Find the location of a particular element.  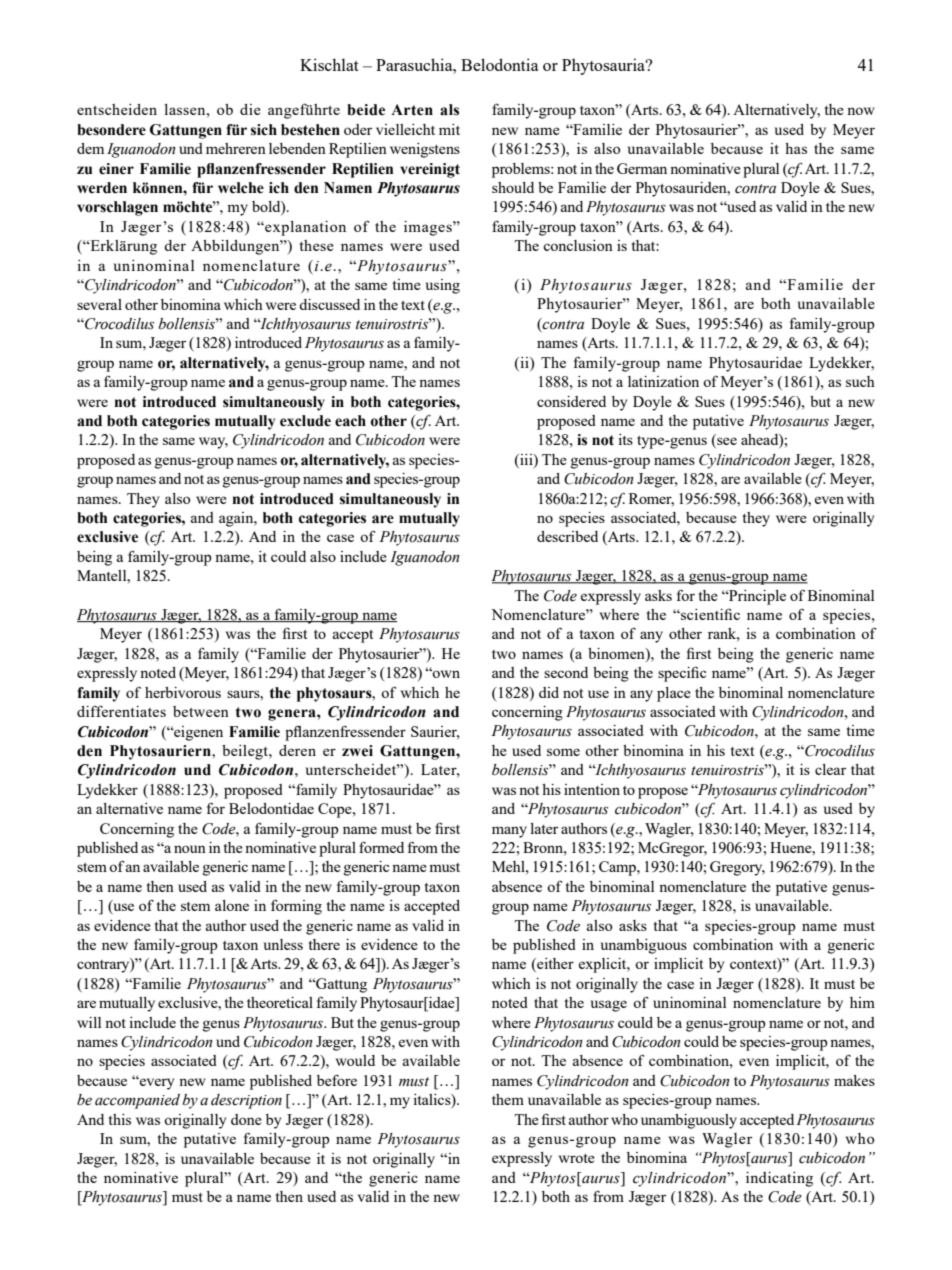

has is located at coordinates (796, 148).
